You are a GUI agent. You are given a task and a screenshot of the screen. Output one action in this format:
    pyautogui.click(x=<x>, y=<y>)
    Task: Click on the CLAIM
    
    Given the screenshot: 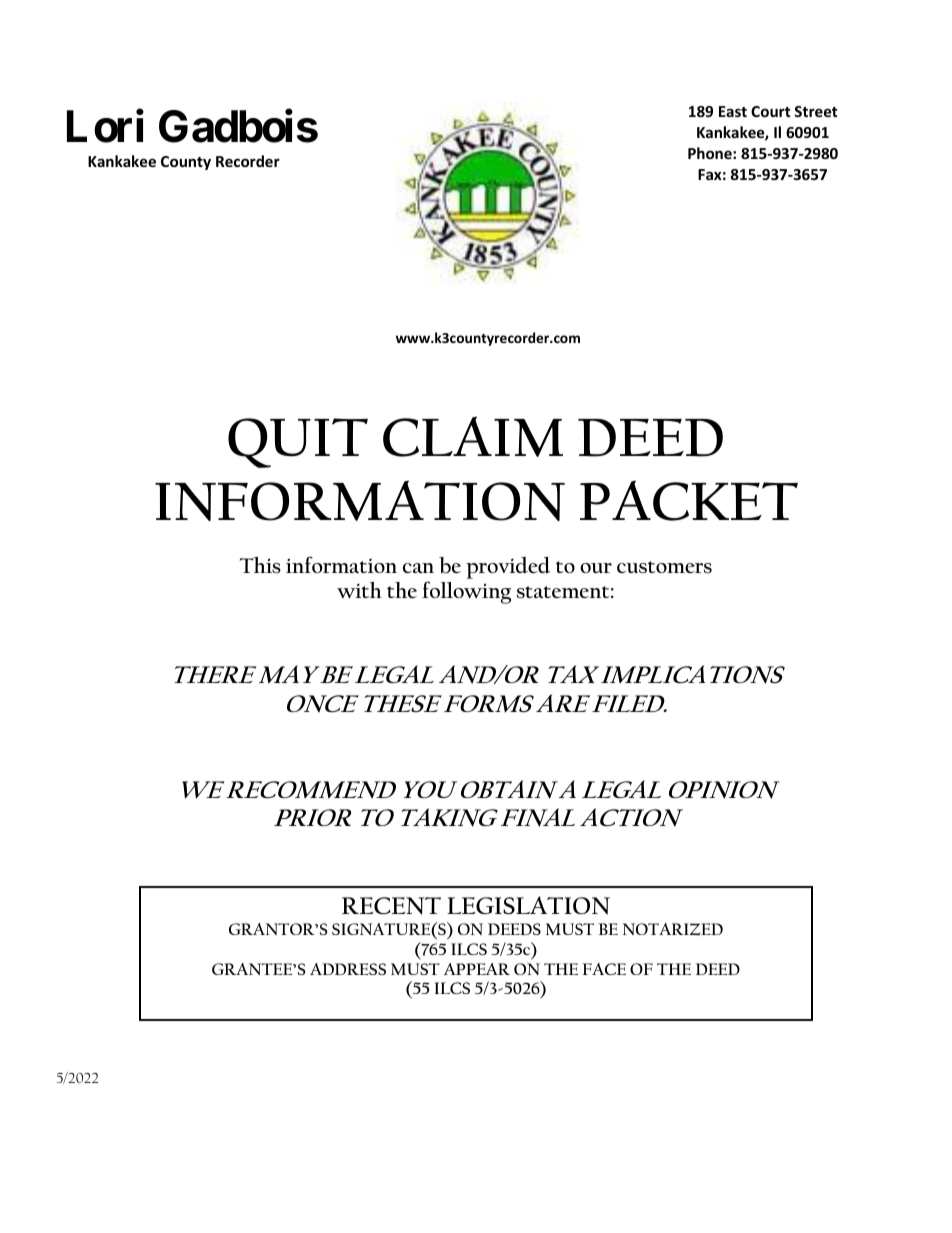 What is the action you would take?
    pyautogui.click(x=473, y=436)
